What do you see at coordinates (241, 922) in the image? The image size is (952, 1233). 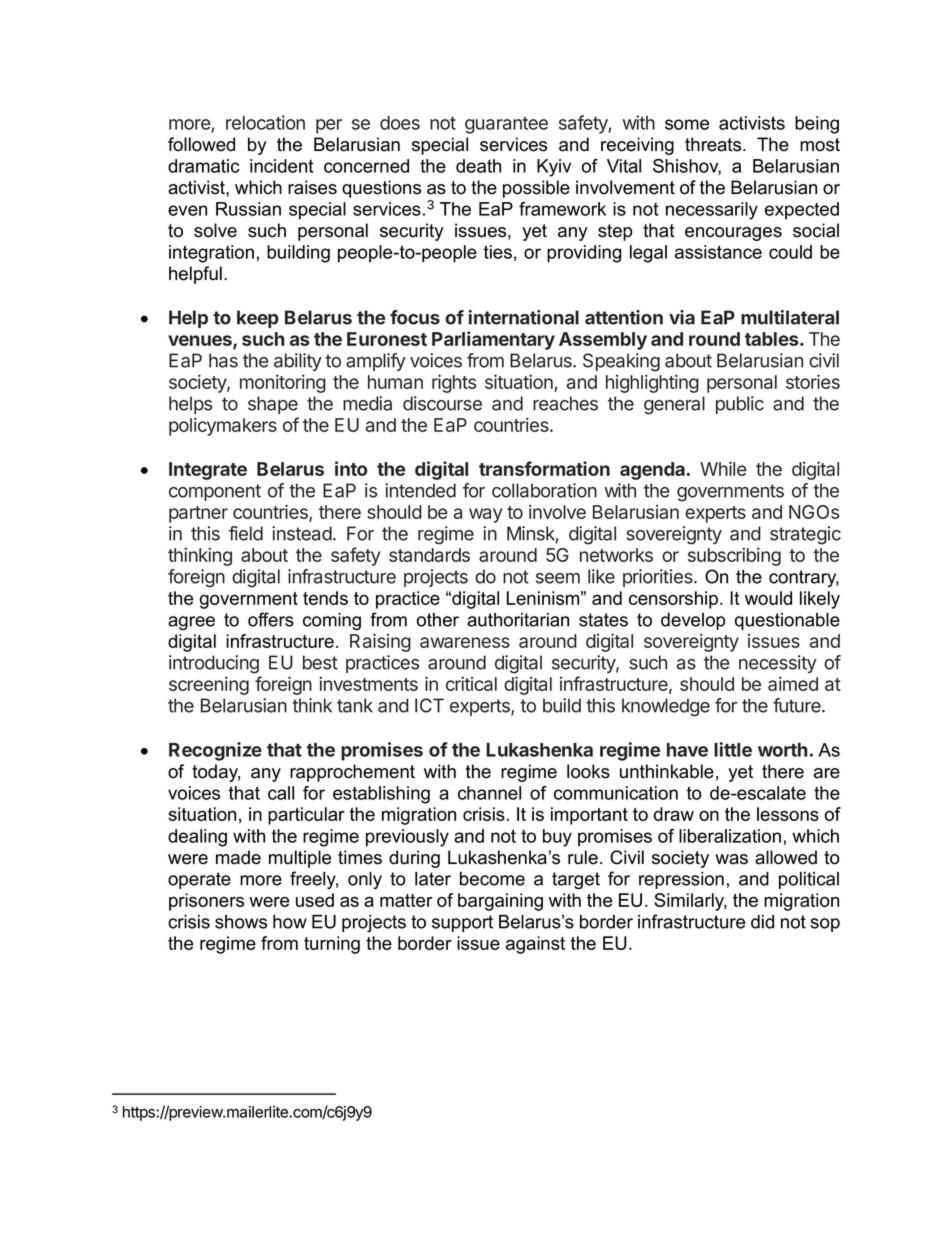 I see `shows` at bounding box center [241, 922].
